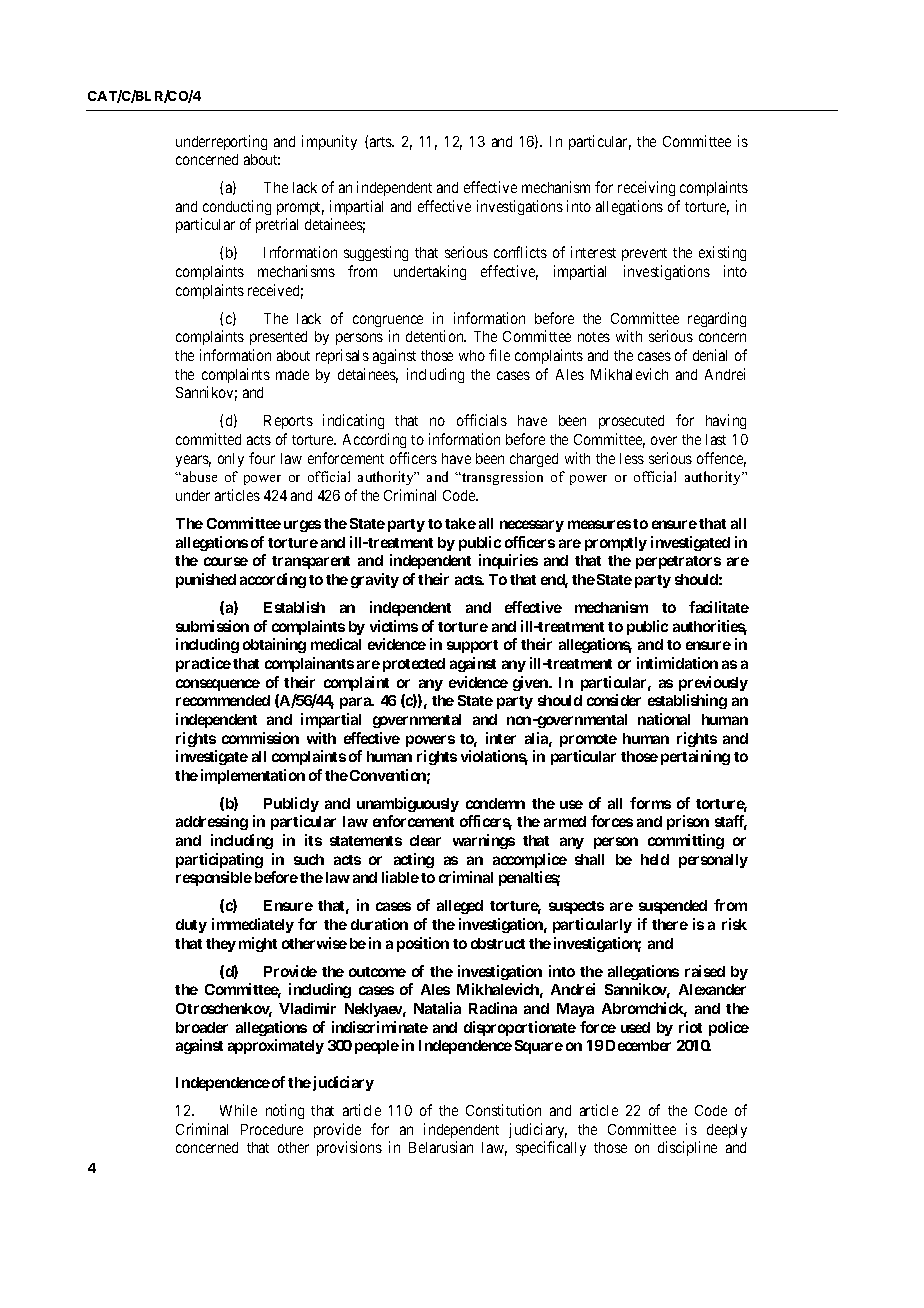  I want to click on obtaining, so click(274, 645).
